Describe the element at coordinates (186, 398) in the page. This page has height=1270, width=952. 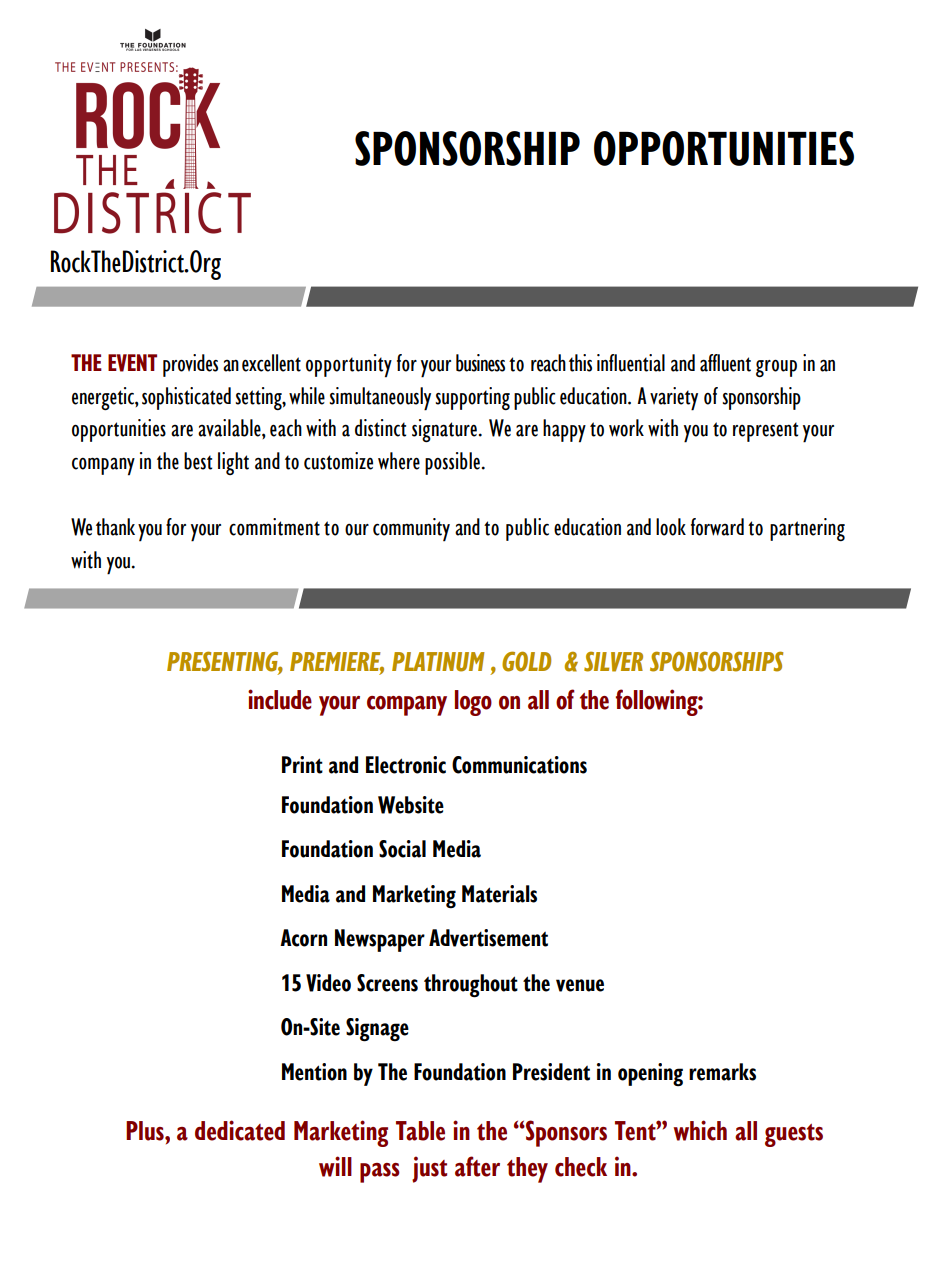
I see `sophisticated` at that location.
